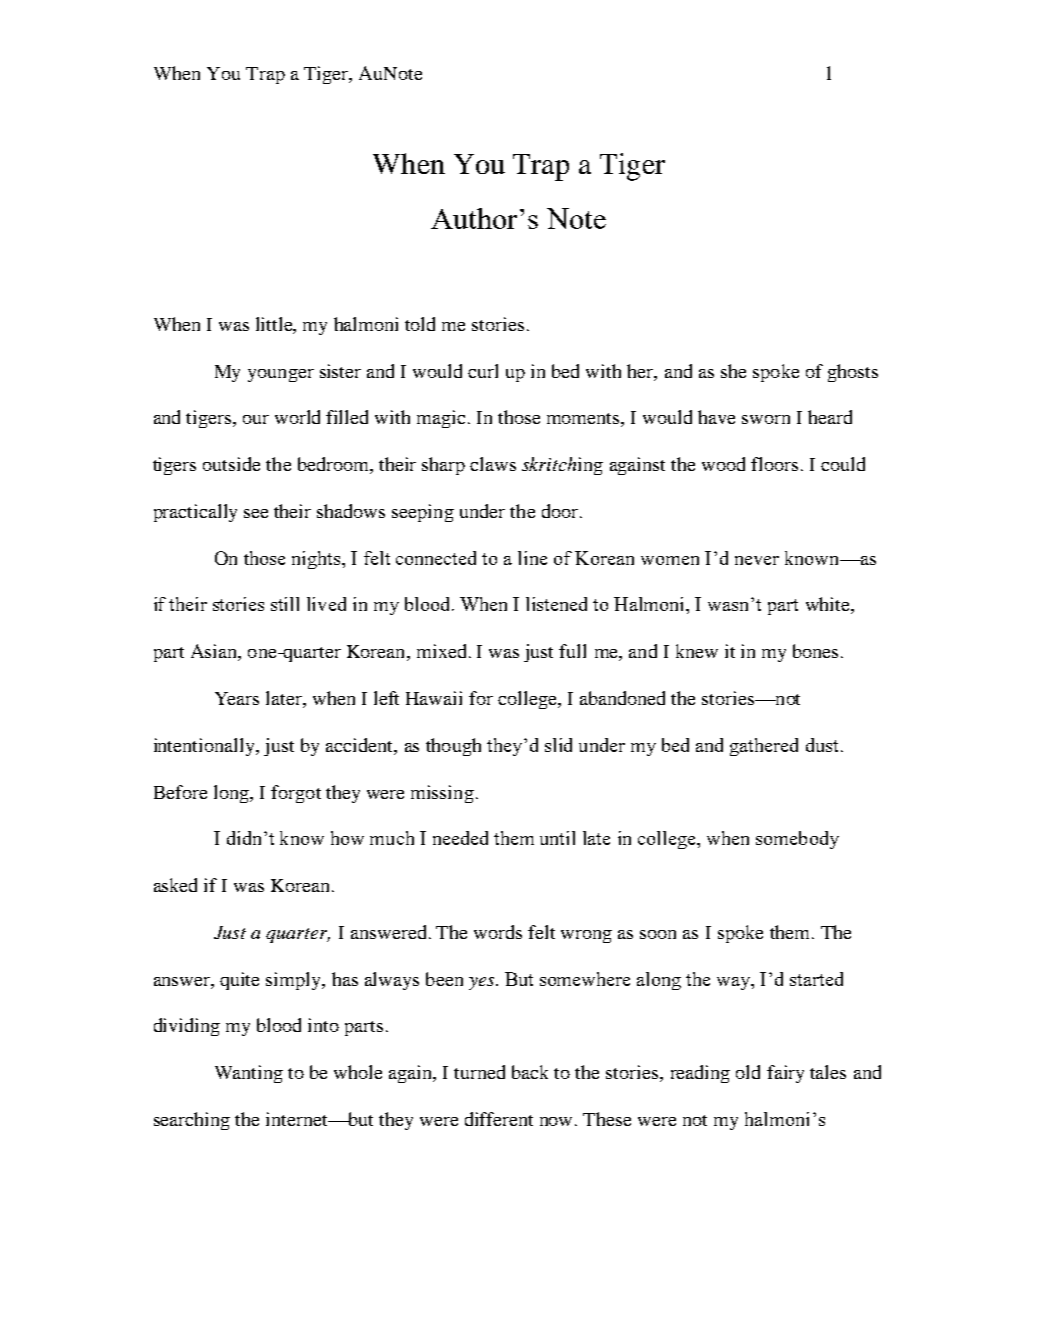  Describe the element at coordinates (483, 371) in the document. I see `curl` at that location.
